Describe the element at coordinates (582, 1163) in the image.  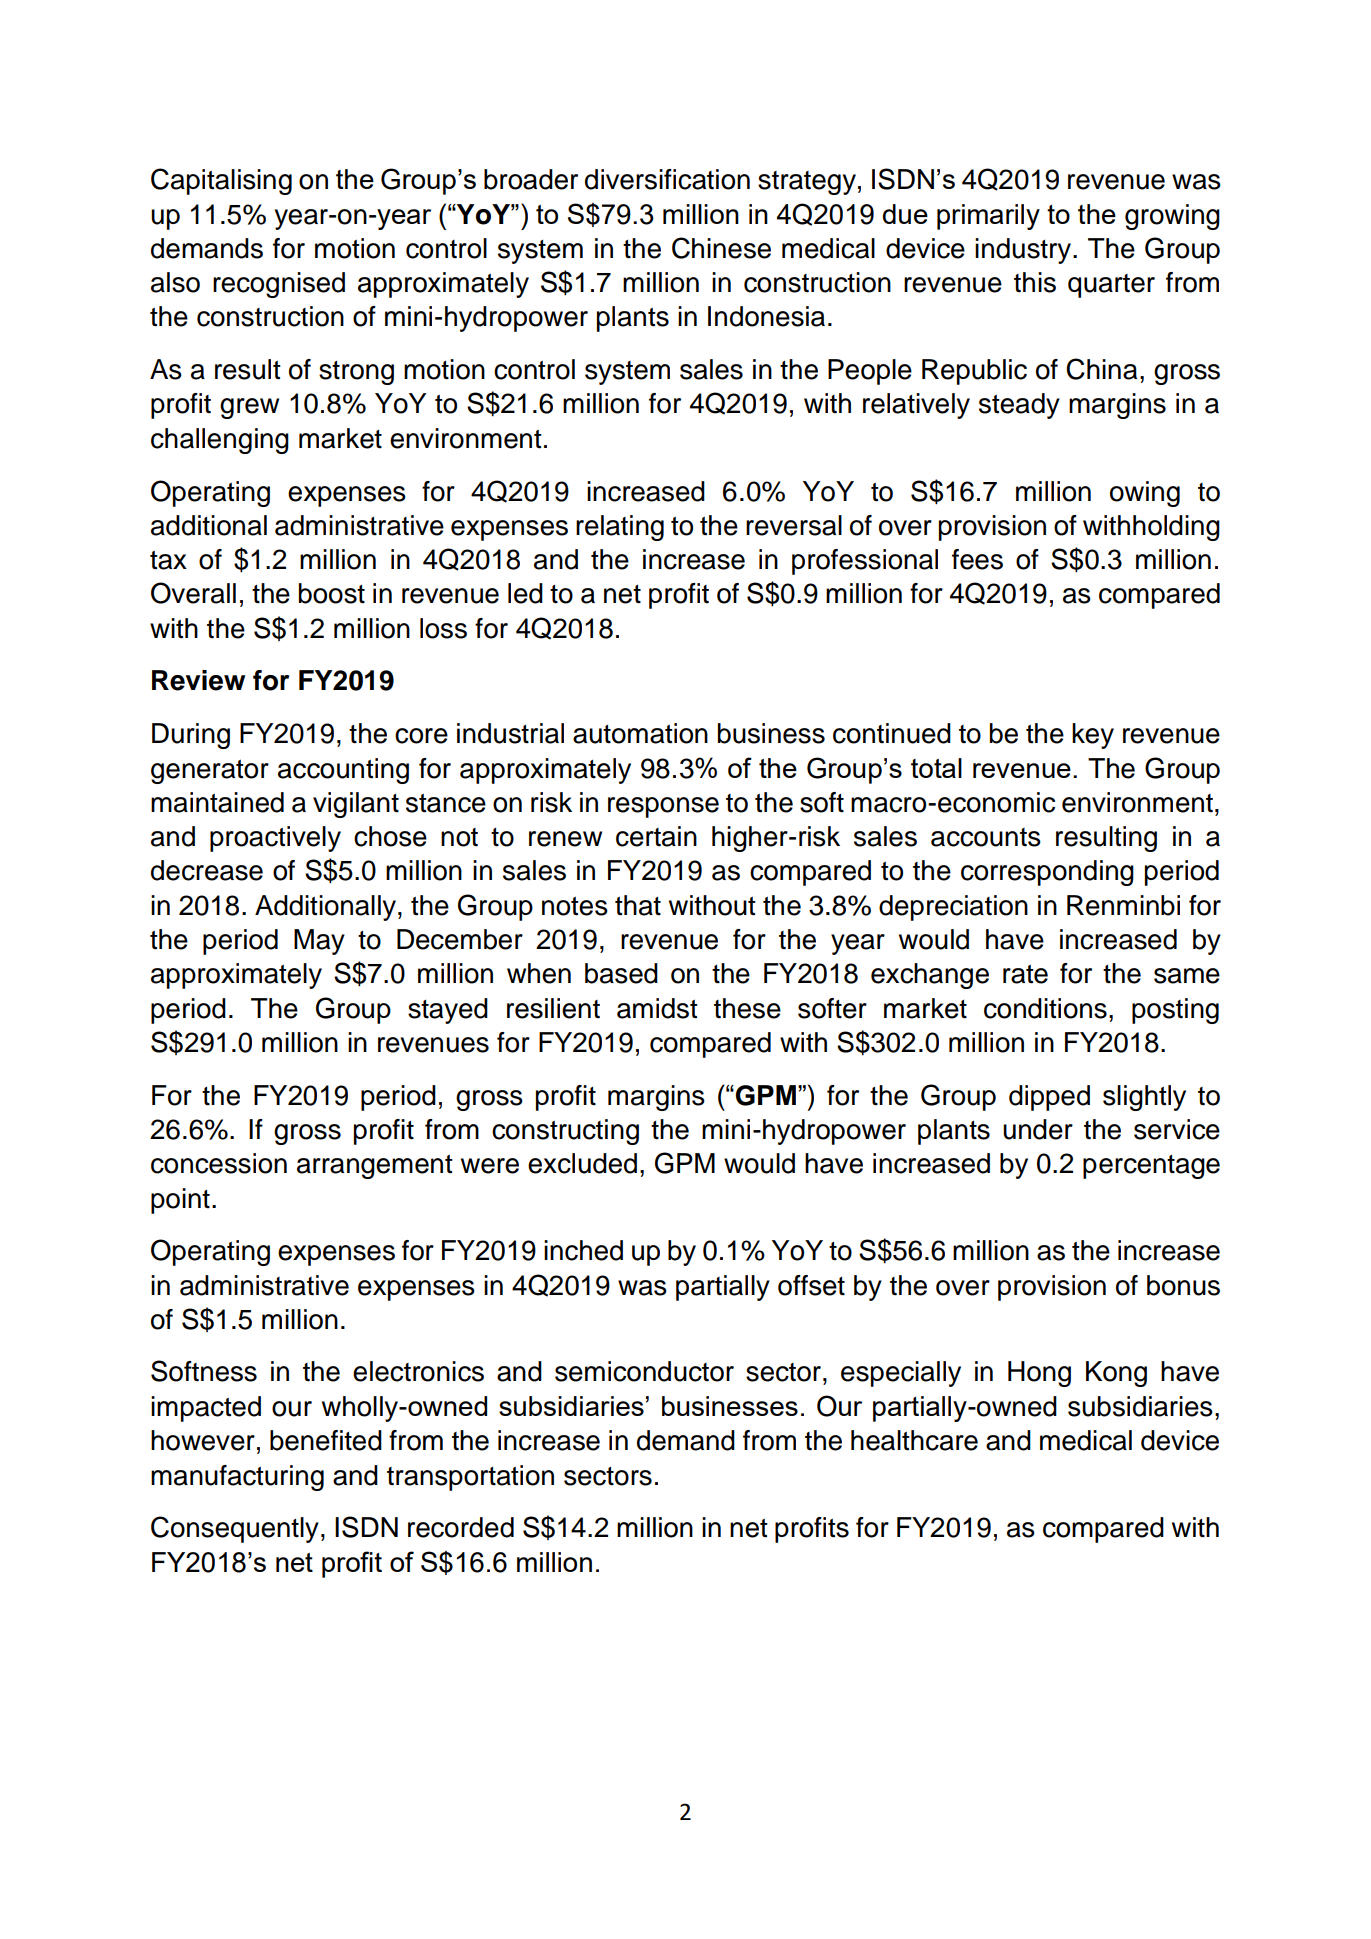
I see `excluded` at that location.
